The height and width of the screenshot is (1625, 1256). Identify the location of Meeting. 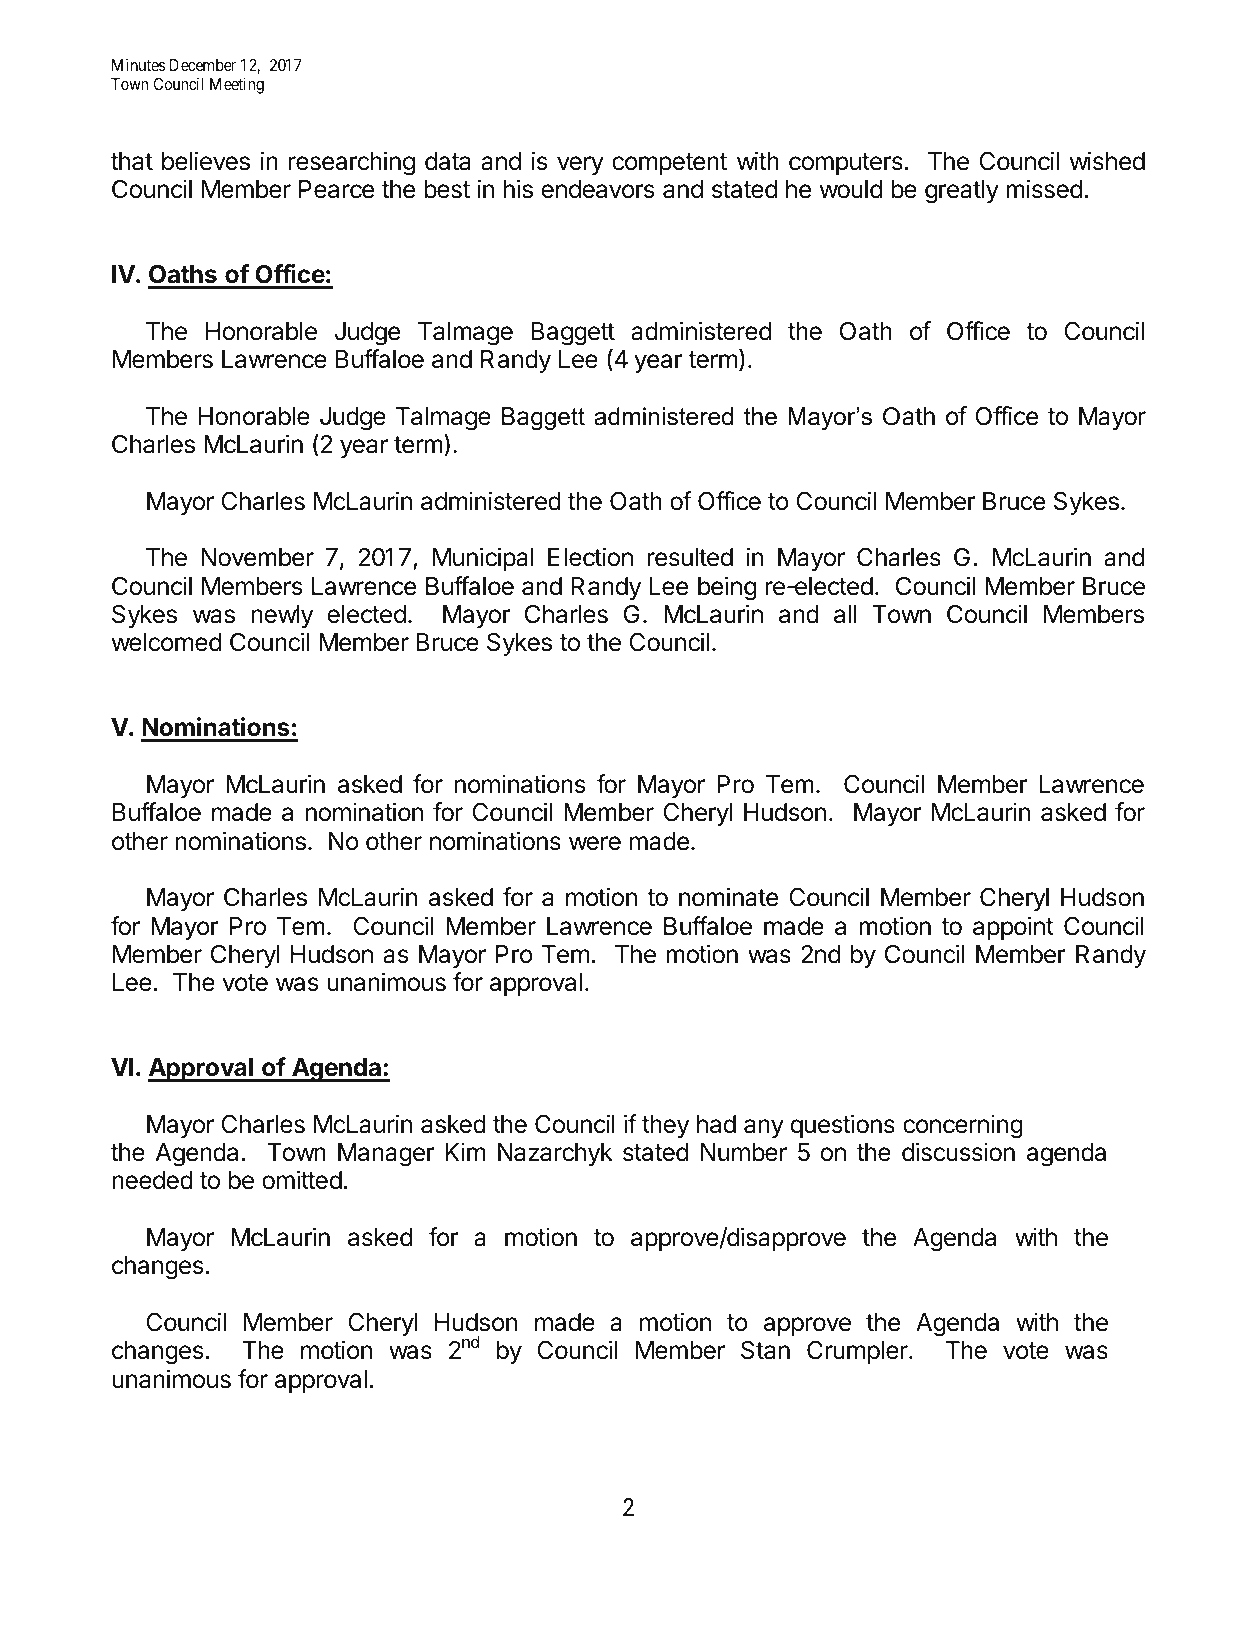
(237, 85).
